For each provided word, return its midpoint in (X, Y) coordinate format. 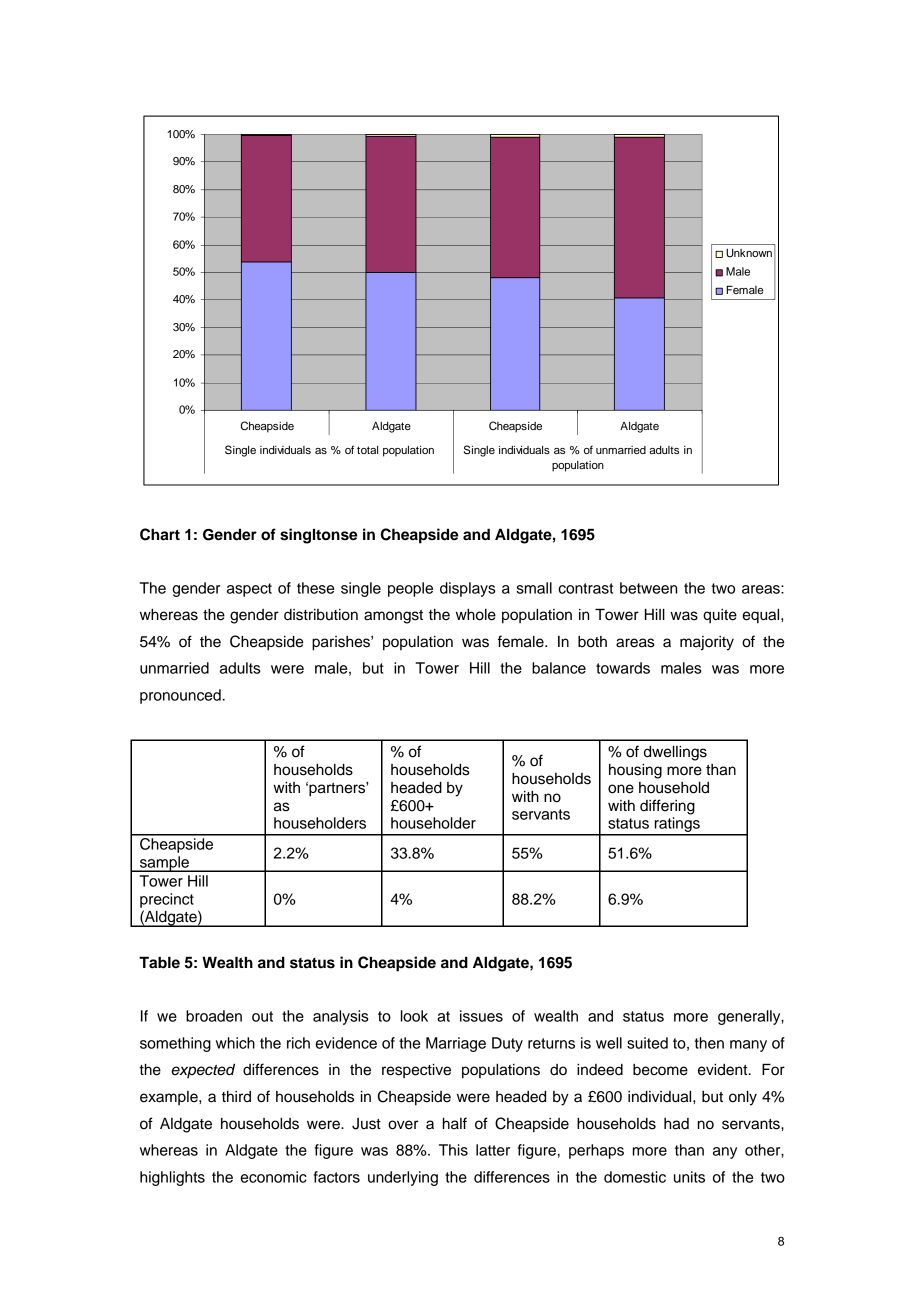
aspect (249, 590)
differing (667, 807)
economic (273, 1177)
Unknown (749, 253)
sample (164, 864)
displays (468, 589)
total (367, 450)
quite (720, 616)
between (648, 588)
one (621, 789)
